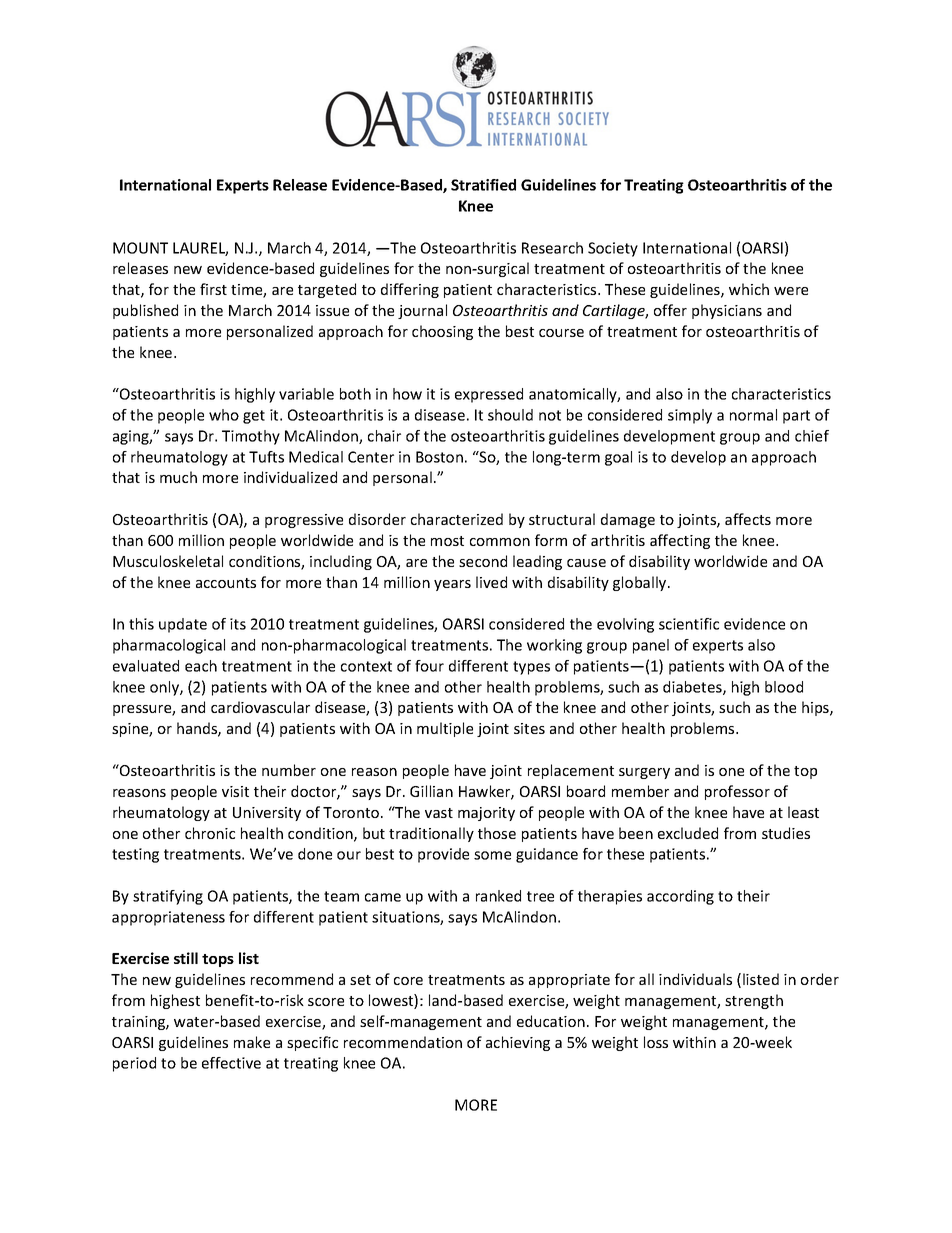 The height and width of the screenshot is (1233, 952). Describe the element at coordinates (748, 519) in the screenshot. I see `affects` at that location.
